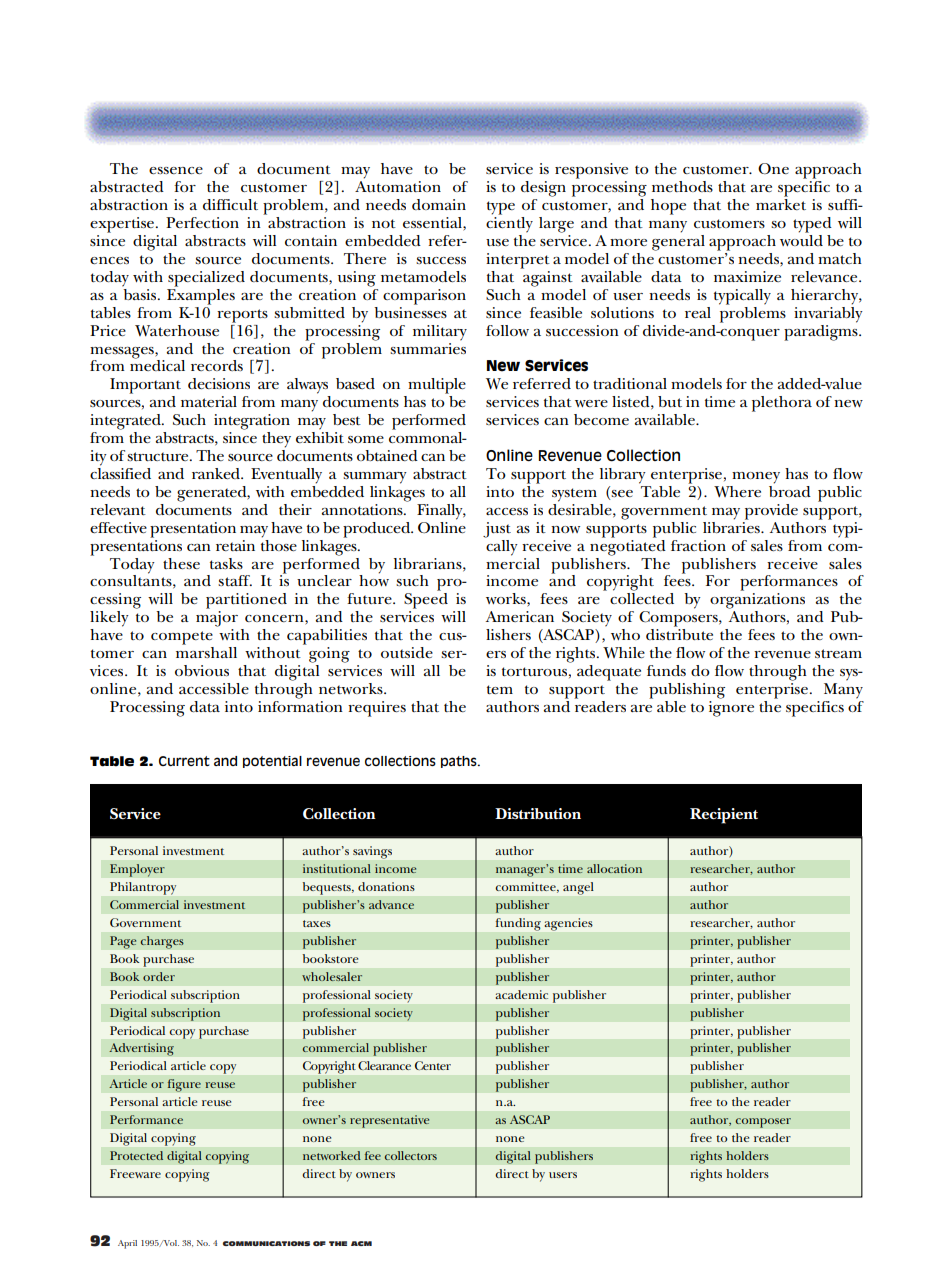 The height and width of the screenshot is (1274, 952). I want to click on academic, so click(522, 994).
